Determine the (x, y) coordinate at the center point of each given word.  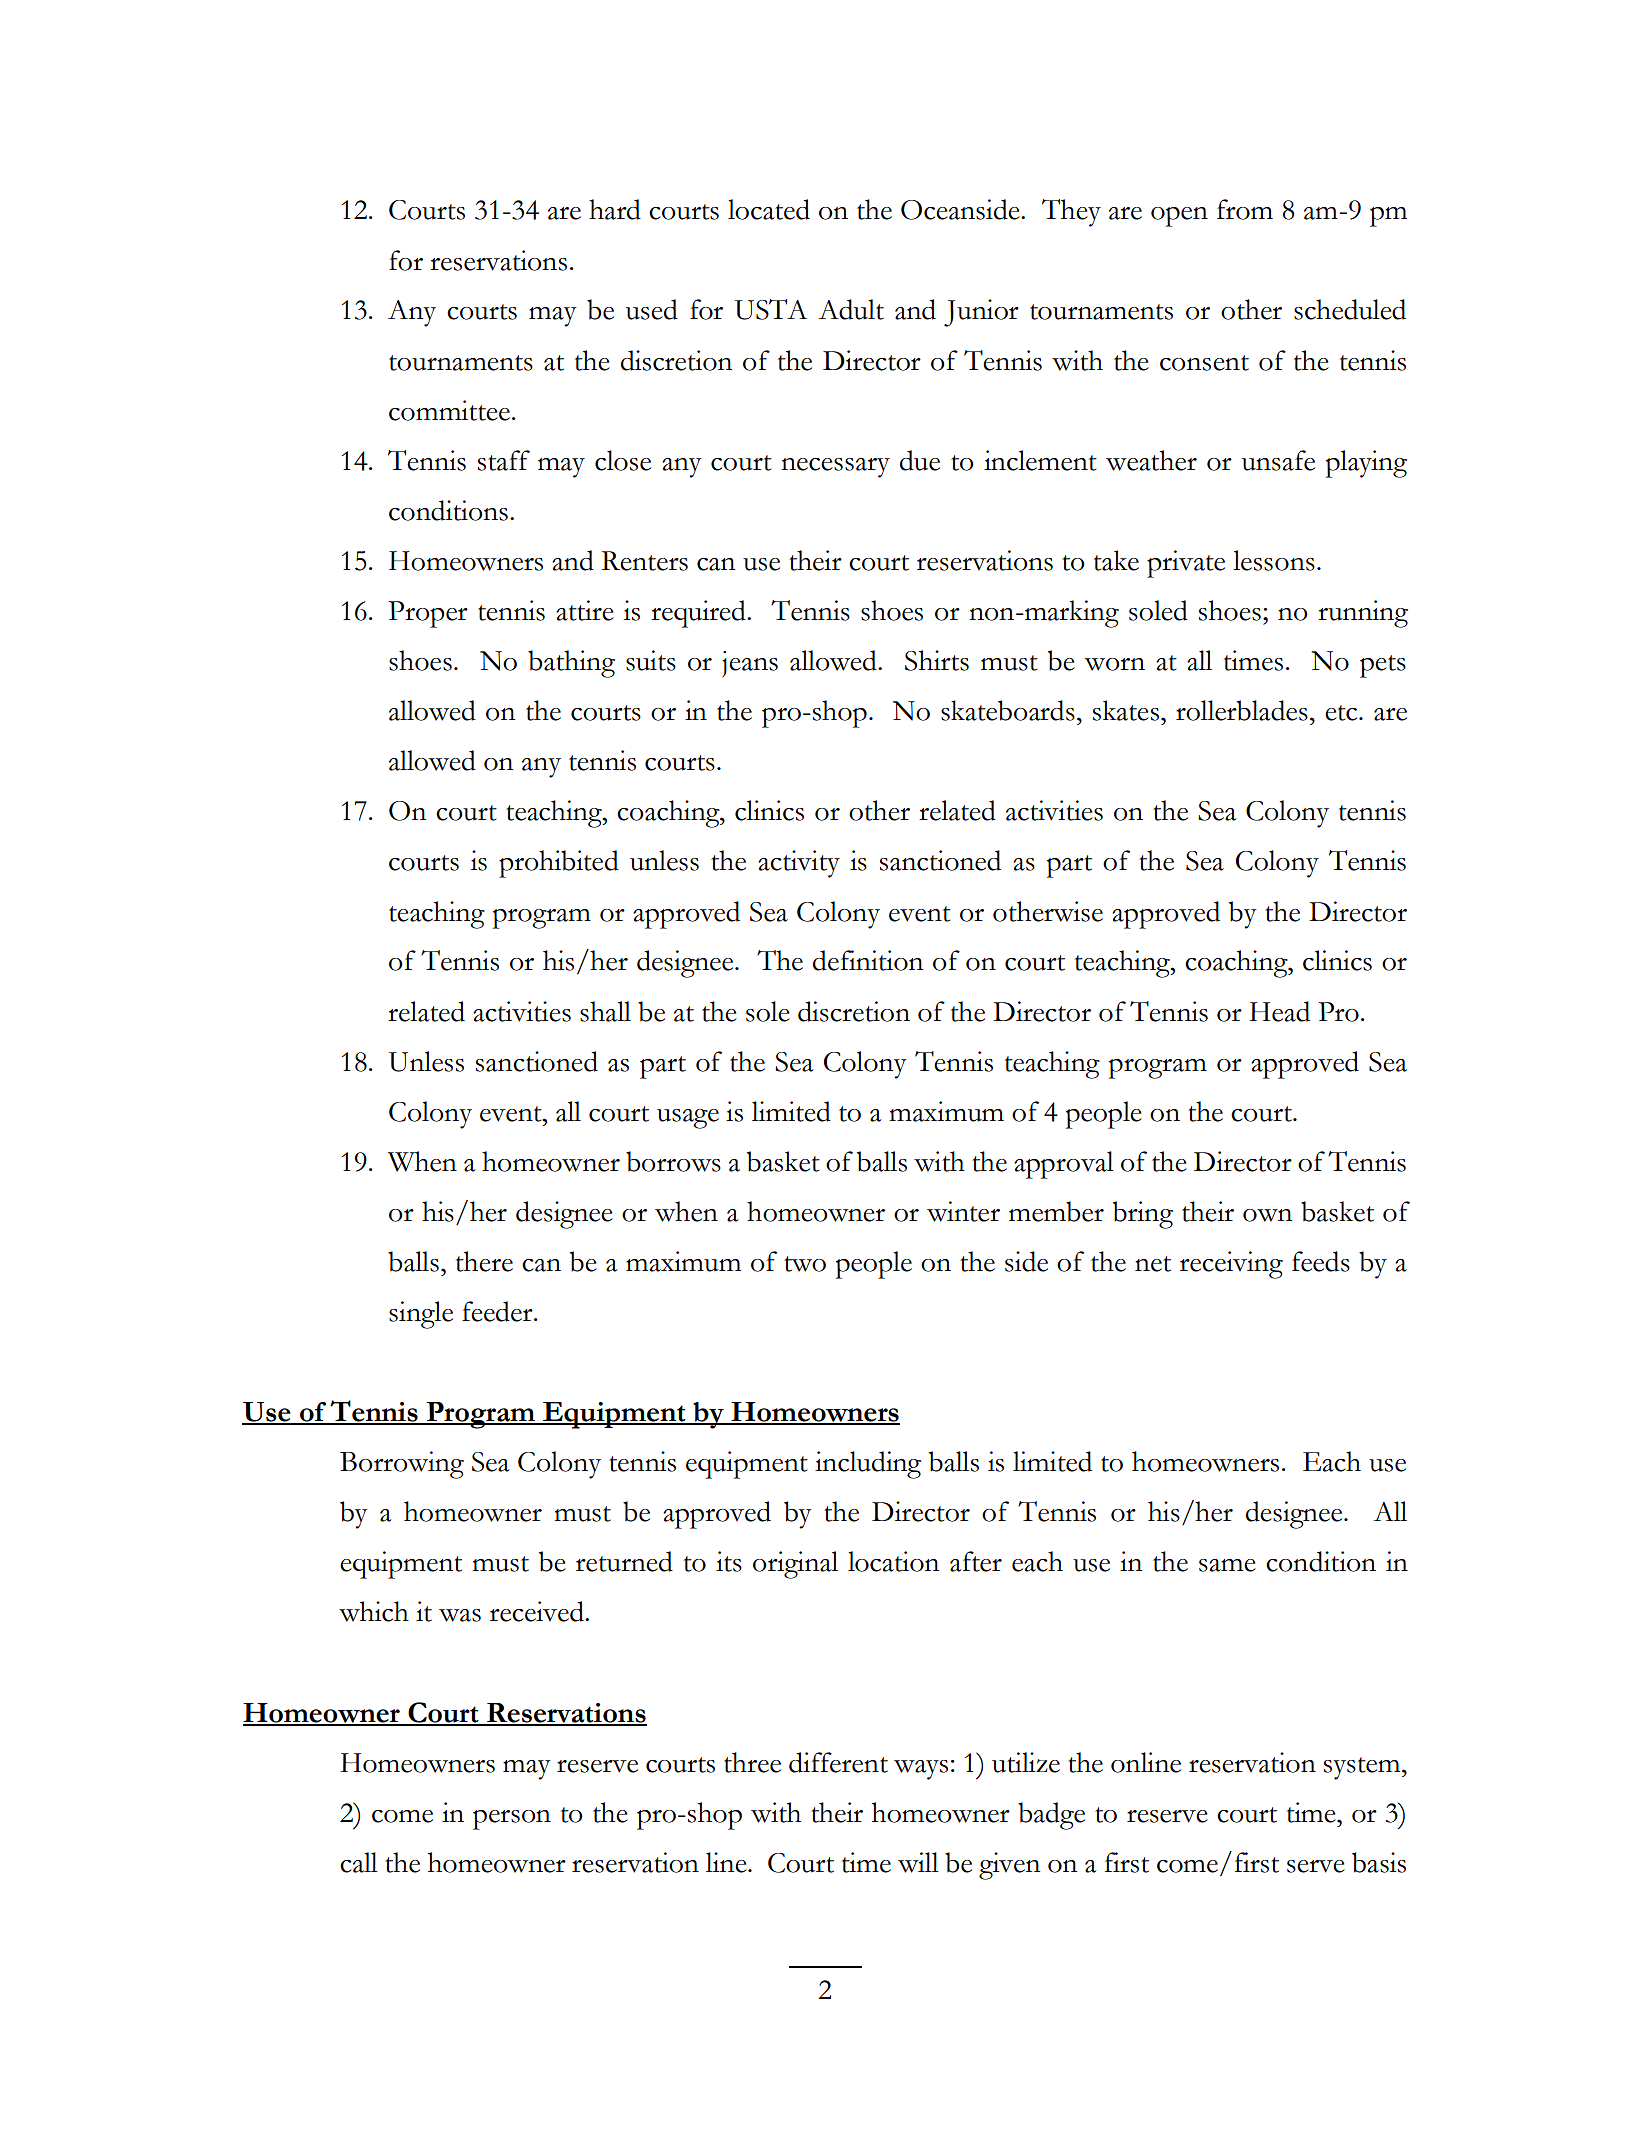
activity (799, 864)
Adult (851, 309)
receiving (1231, 1265)
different (838, 1762)
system (1363, 1768)
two (805, 1264)
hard (615, 209)
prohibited (559, 864)
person (512, 1820)
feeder (498, 1311)
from (1245, 209)
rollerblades (1242, 710)
